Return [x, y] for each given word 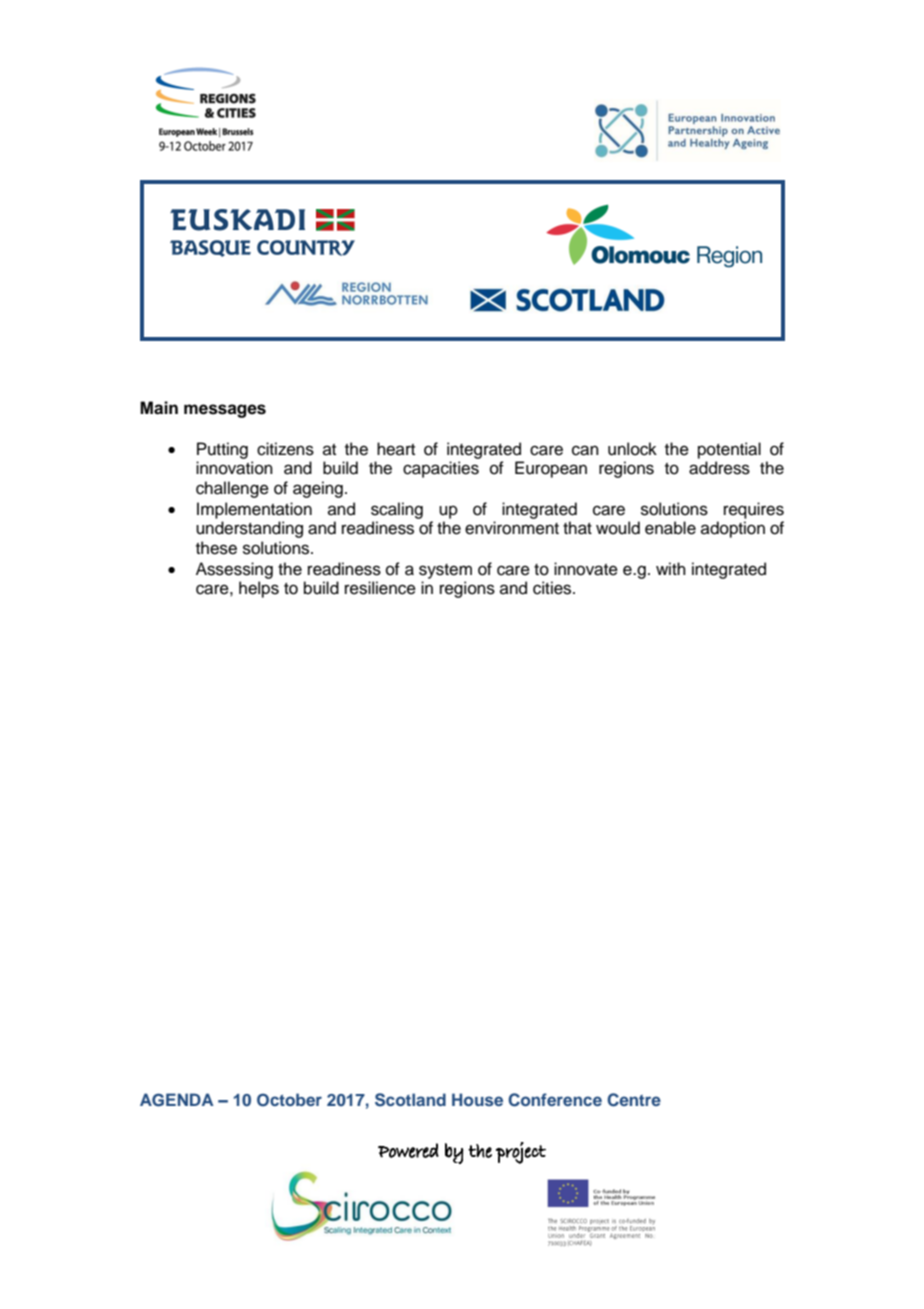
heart [396, 449]
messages [225, 411]
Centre [634, 1100]
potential [729, 450]
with [671, 568]
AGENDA [176, 1100]
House [477, 1099]
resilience [380, 588]
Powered [408, 1150]
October [289, 1100]
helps [259, 589]
